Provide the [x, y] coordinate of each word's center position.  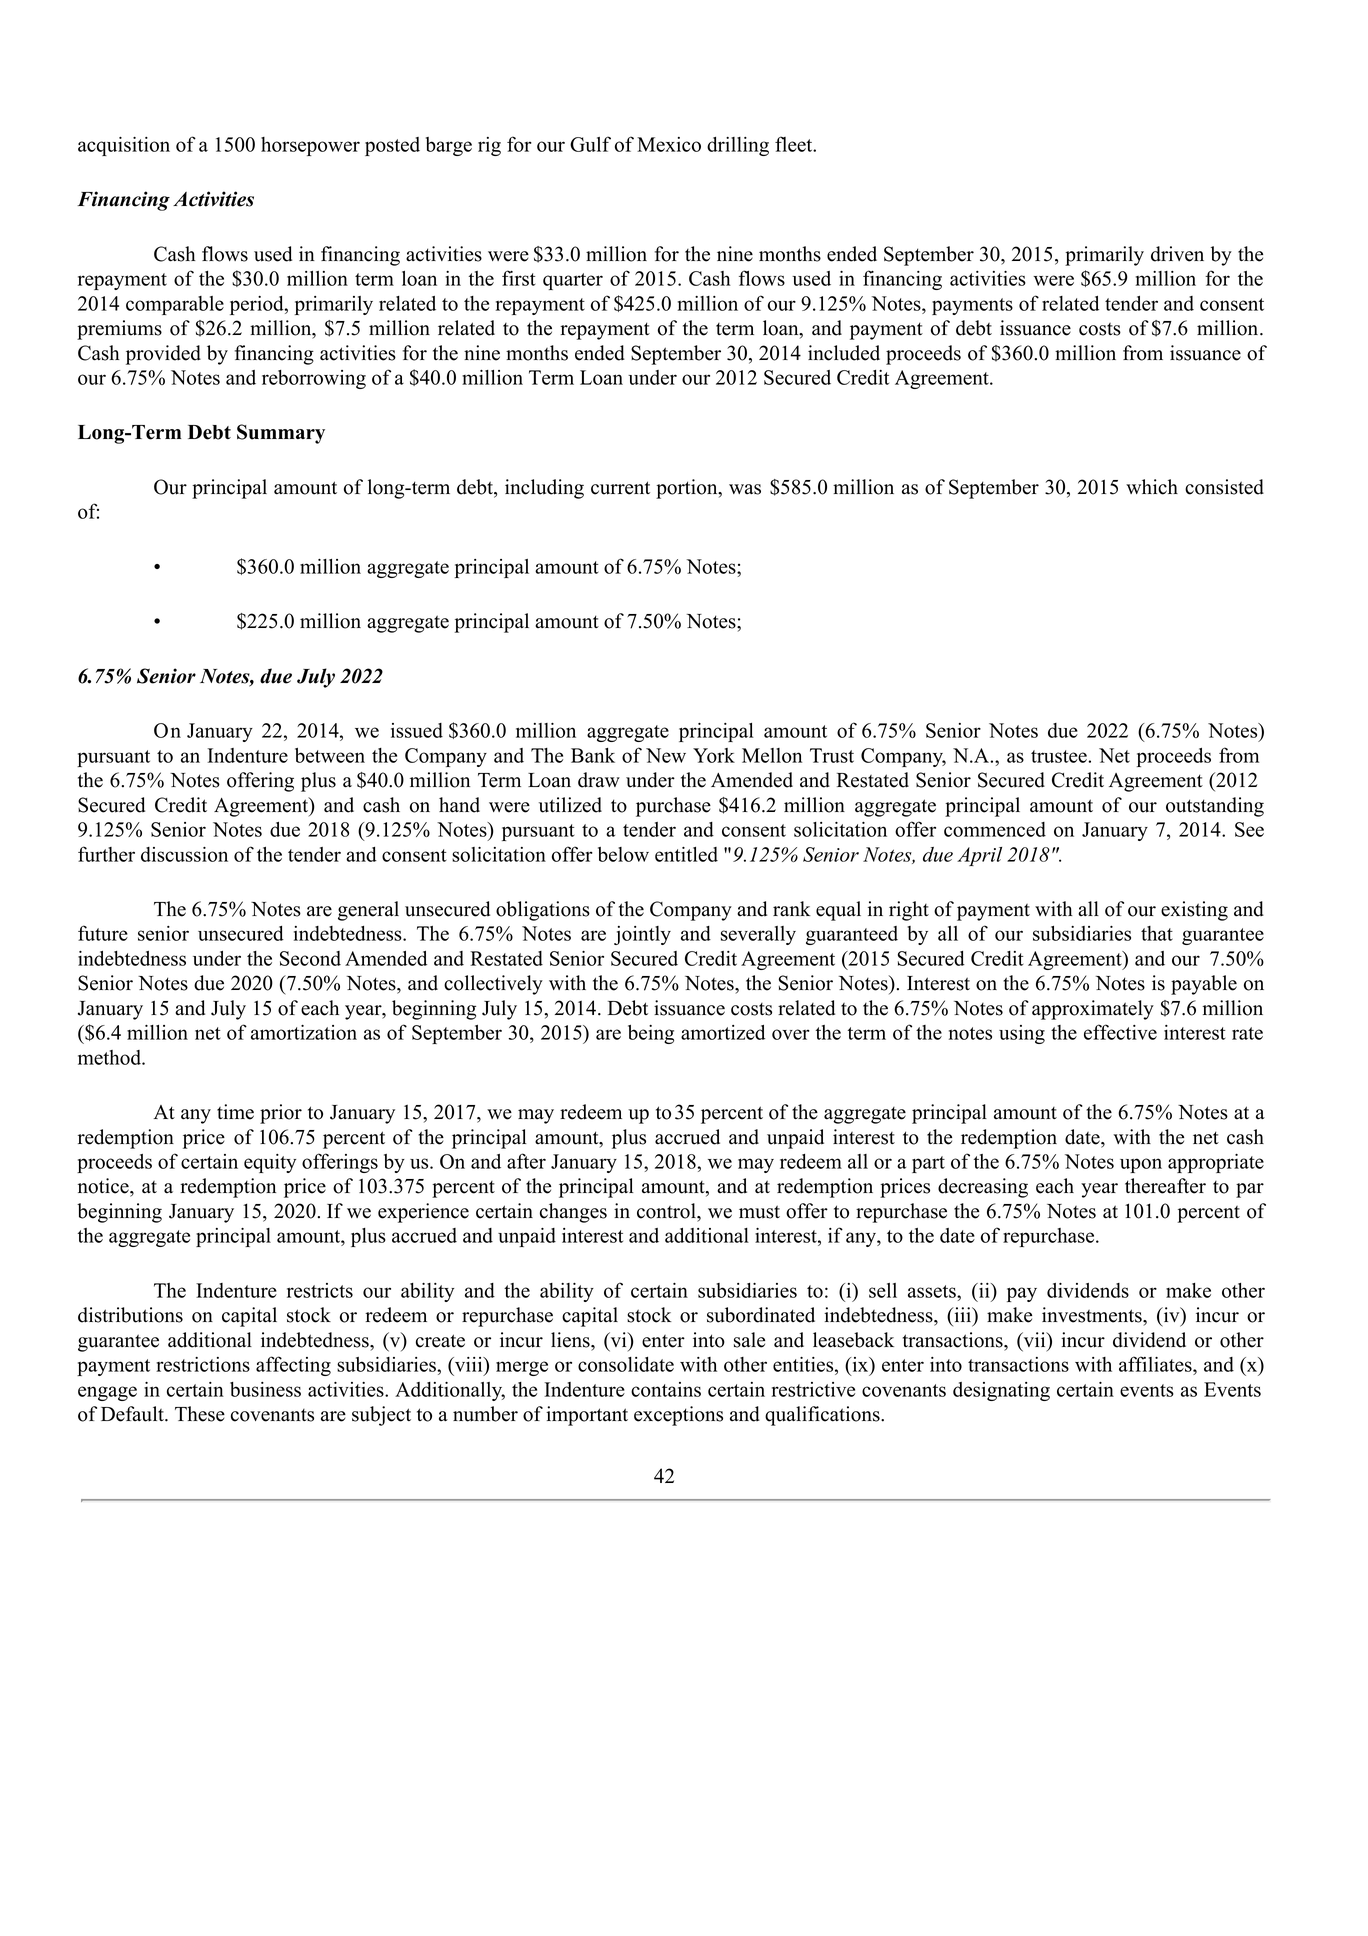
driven [1177, 254]
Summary [281, 434]
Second [310, 958]
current [620, 488]
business [265, 1389]
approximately [1093, 1010]
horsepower [310, 146]
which [1152, 487]
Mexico [669, 144]
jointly [642, 935]
